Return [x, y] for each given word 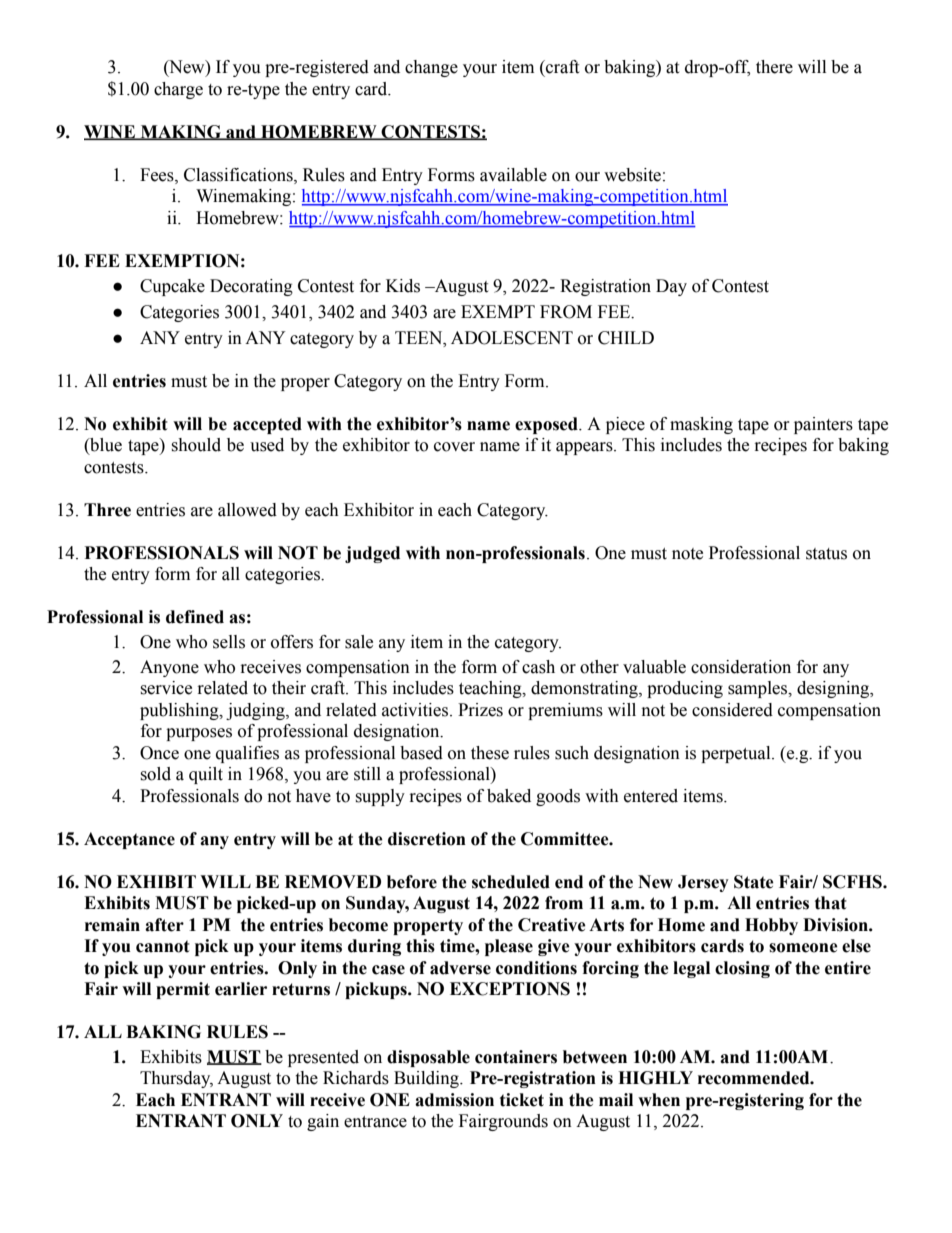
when [659, 1100]
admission [454, 1100]
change [431, 68]
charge [178, 90]
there [774, 67]
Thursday [176, 1079]
